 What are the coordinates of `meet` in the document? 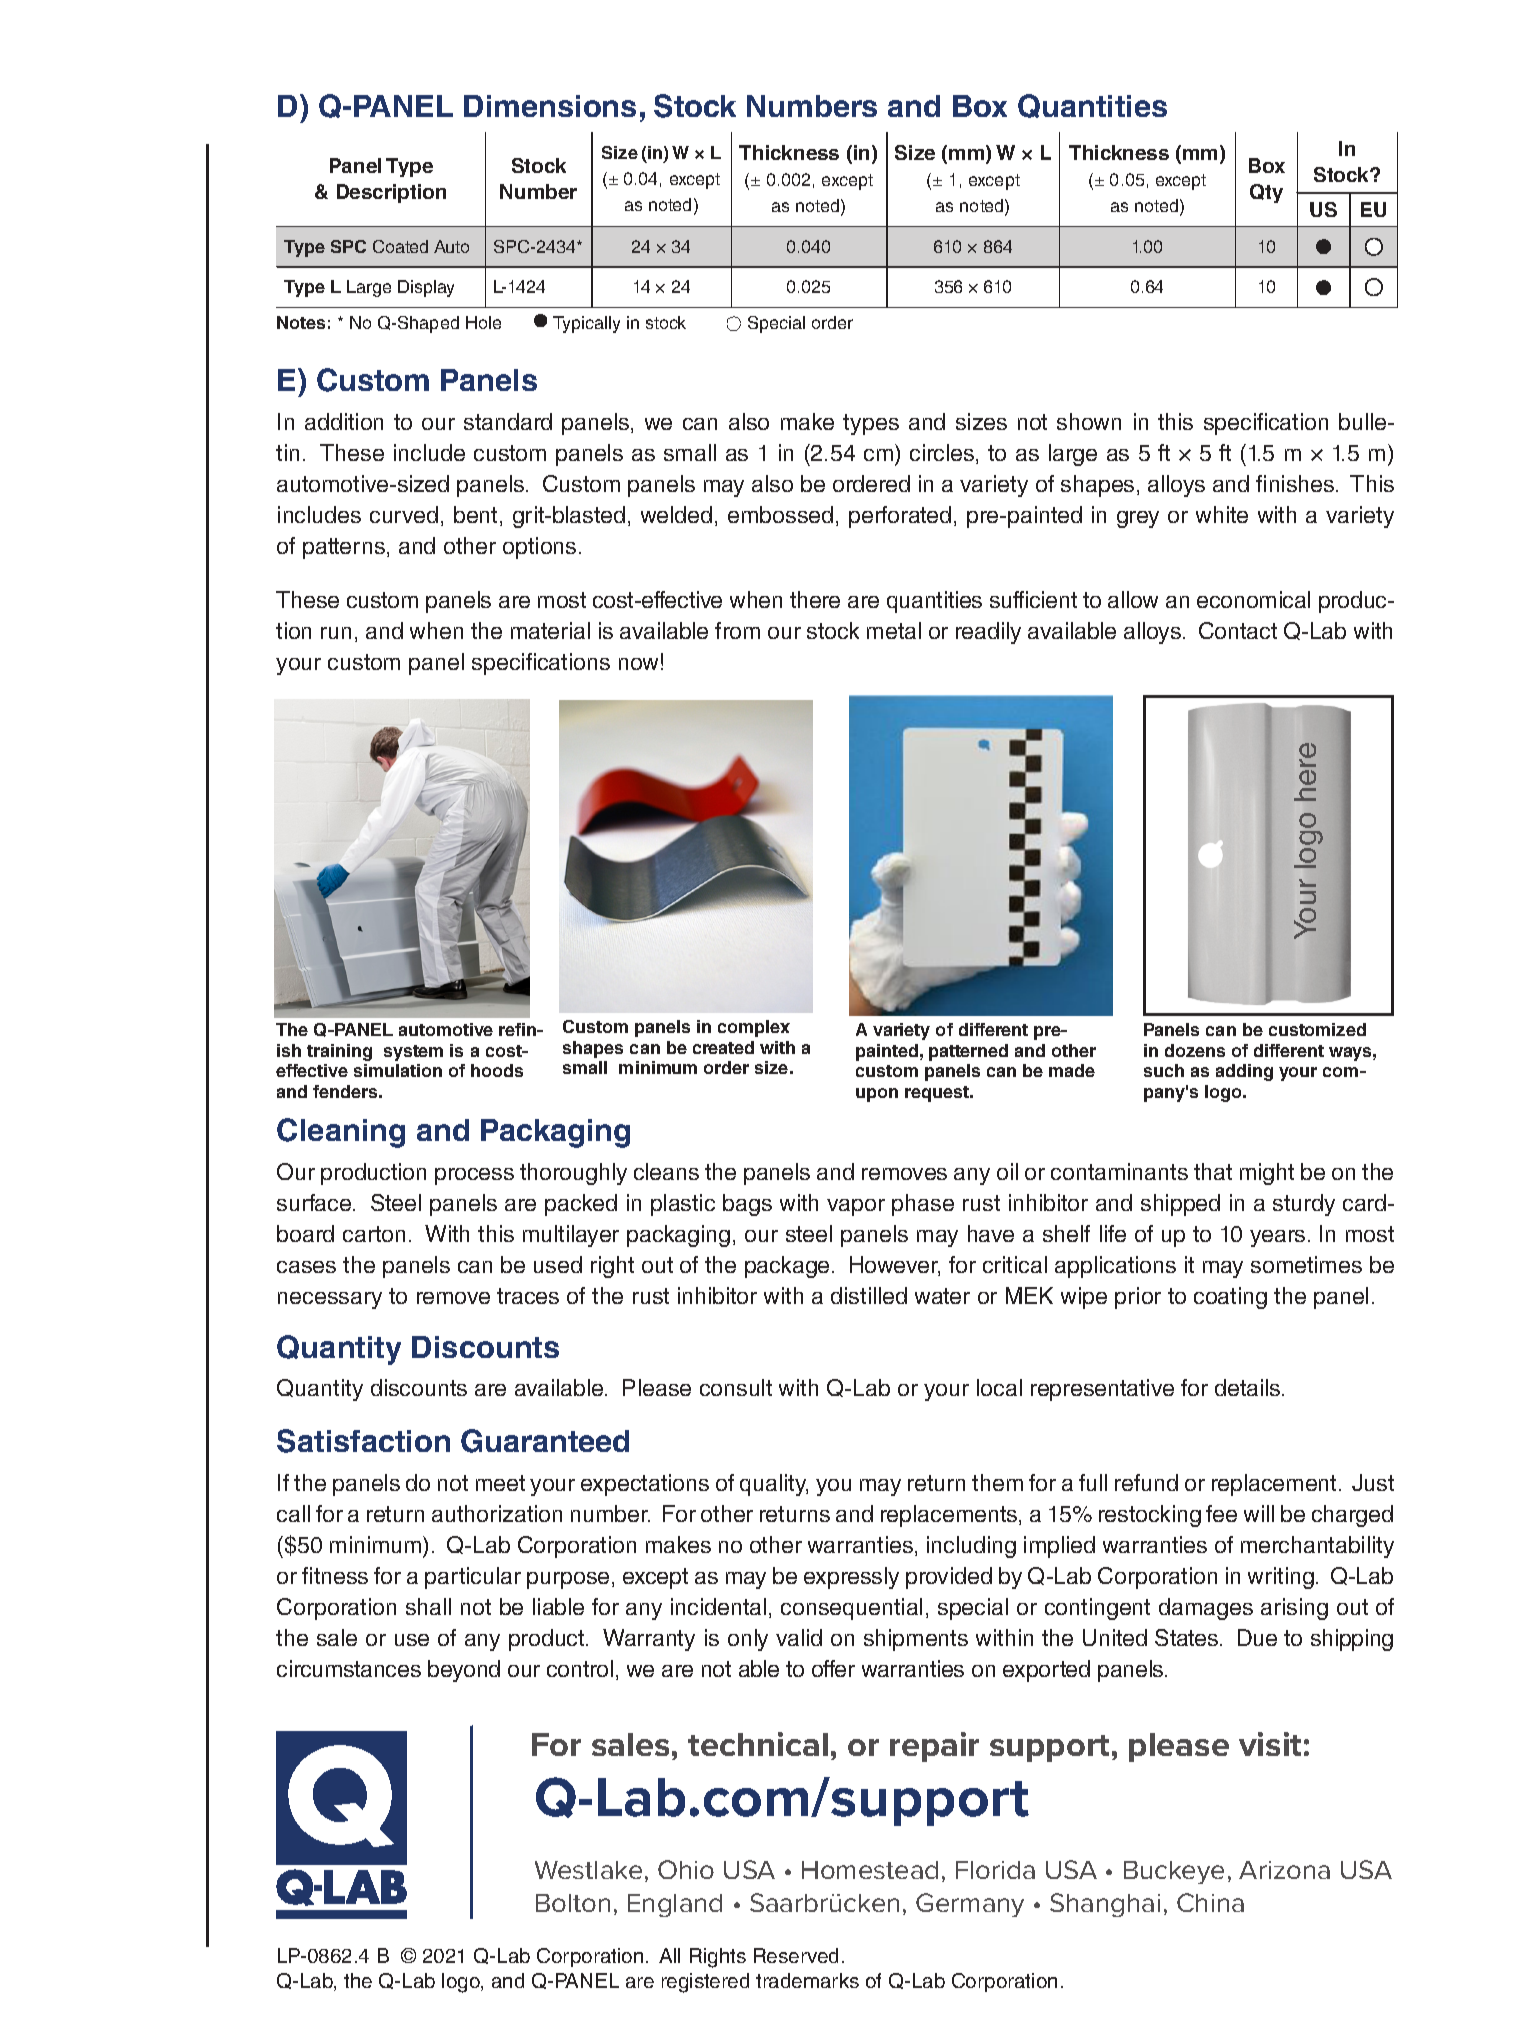 It's located at (500, 1483).
